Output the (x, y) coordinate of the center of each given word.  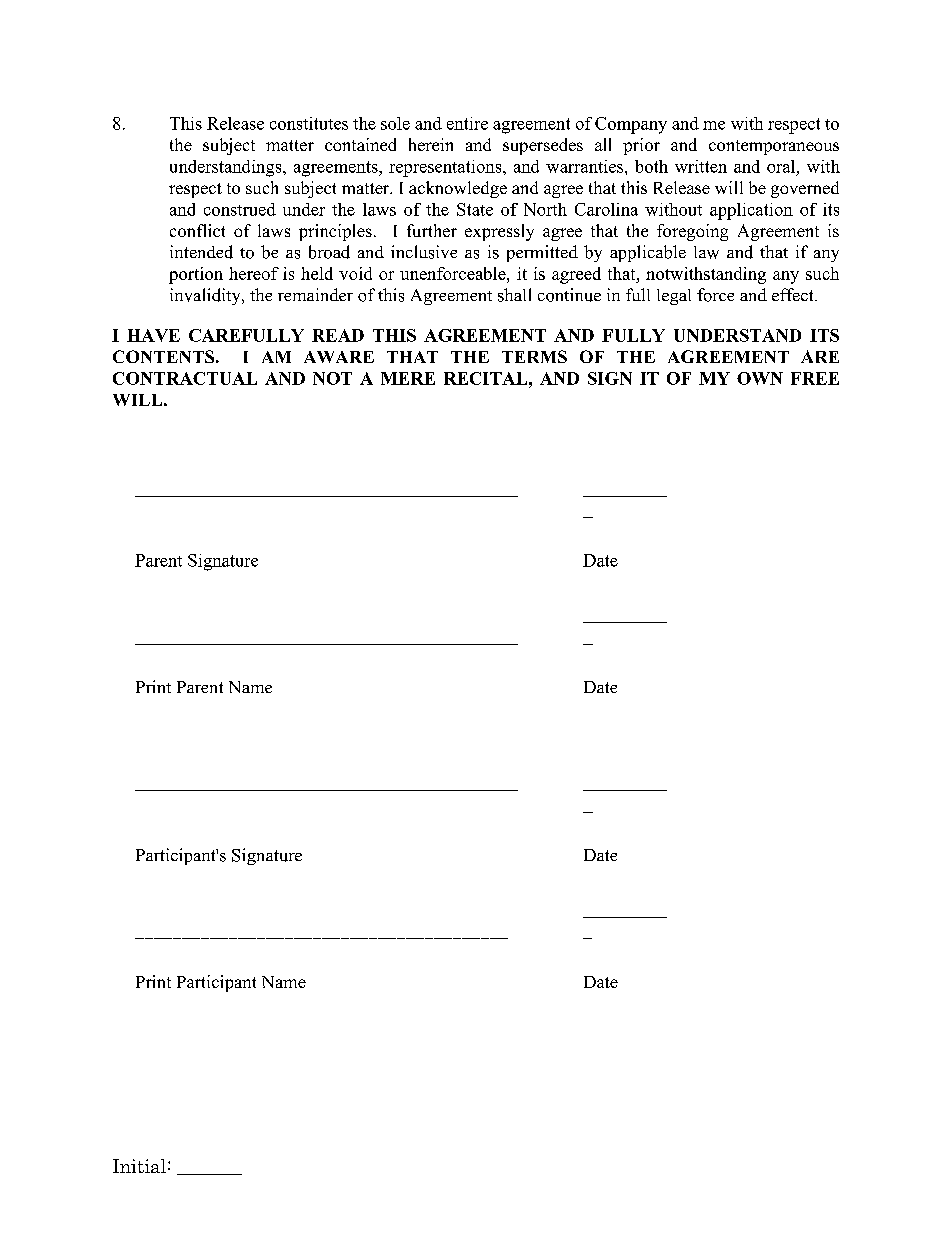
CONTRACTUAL (185, 378)
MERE (408, 378)
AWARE (339, 357)
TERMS (534, 356)
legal (674, 297)
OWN (760, 378)
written (701, 166)
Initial (139, 1166)
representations (446, 168)
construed (240, 209)
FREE (815, 378)
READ (338, 335)
